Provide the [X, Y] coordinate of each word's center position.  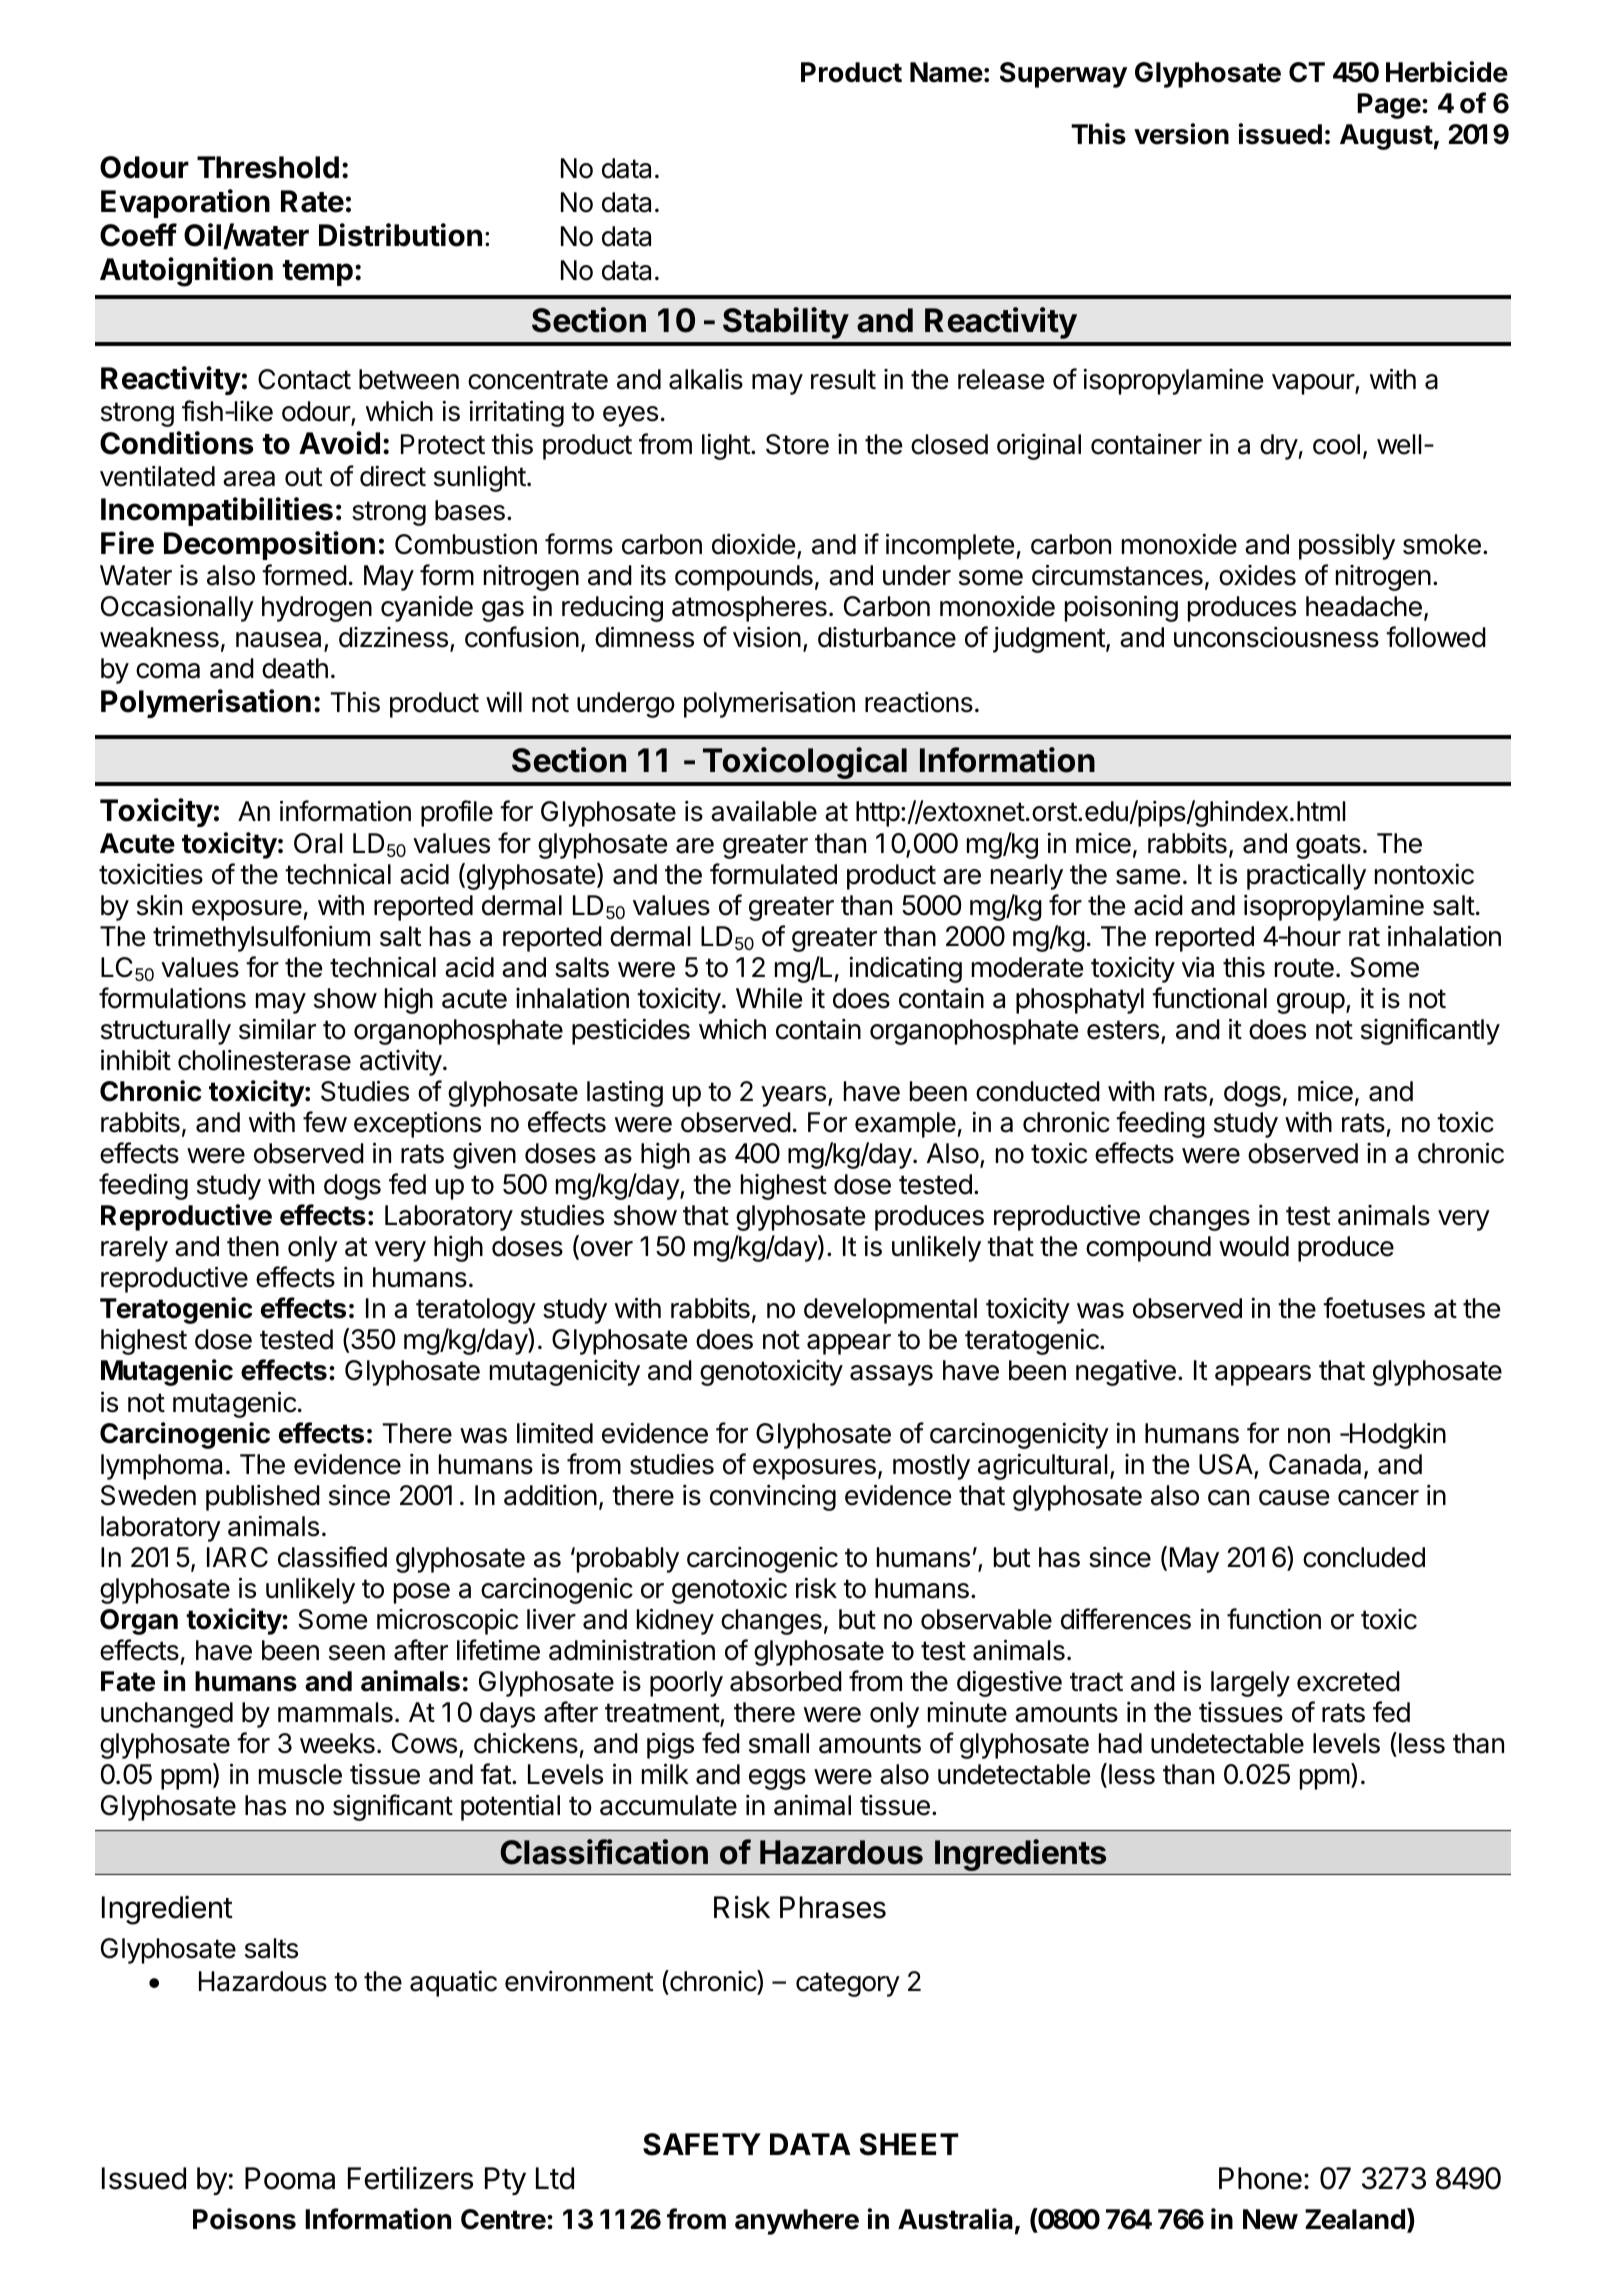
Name [946, 72]
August [1386, 137]
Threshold [268, 167]
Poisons [244, 2219]
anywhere [797, 2222]
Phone [1260, 2178]
